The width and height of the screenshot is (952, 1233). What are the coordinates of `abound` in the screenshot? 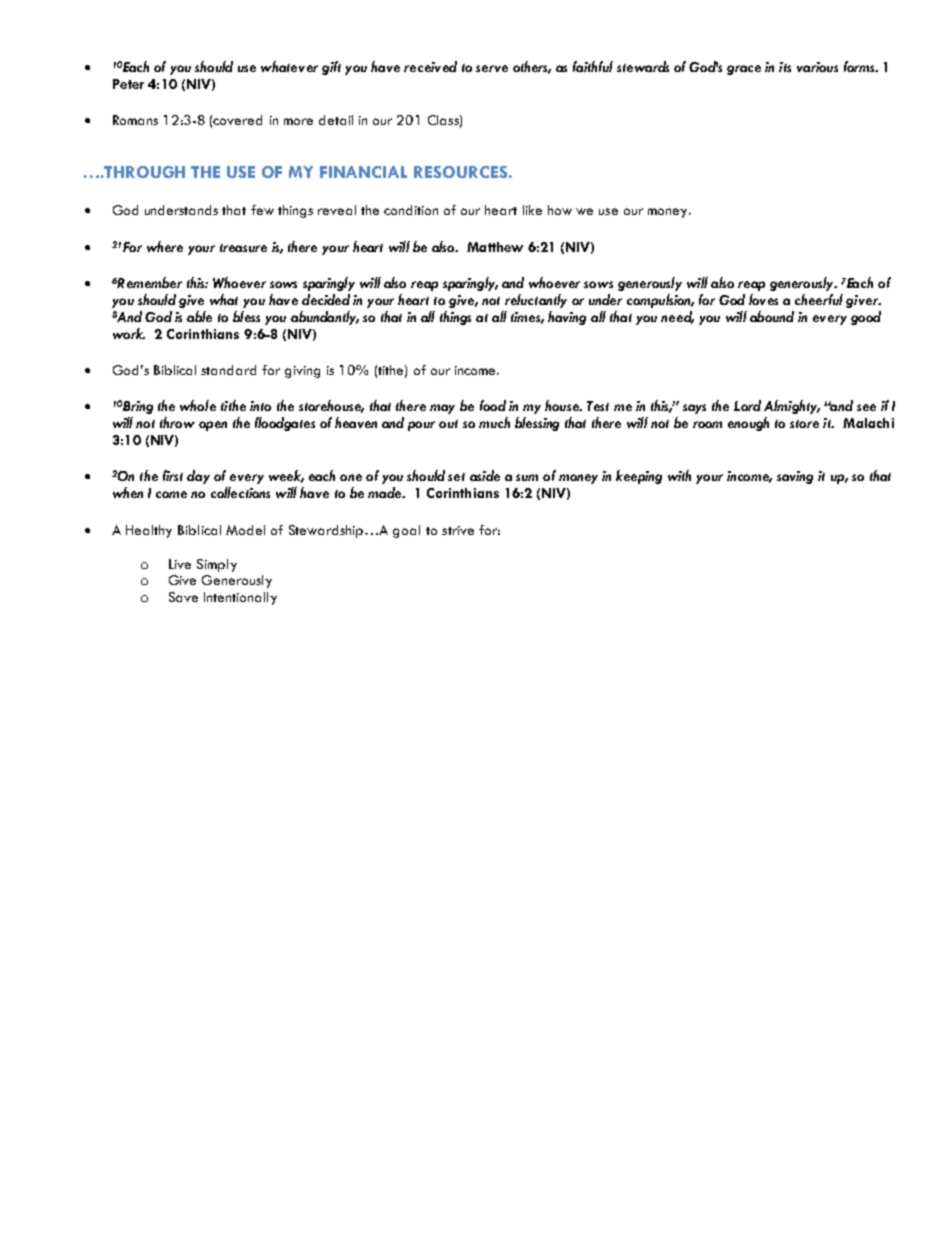 It's located at (772, 316).
